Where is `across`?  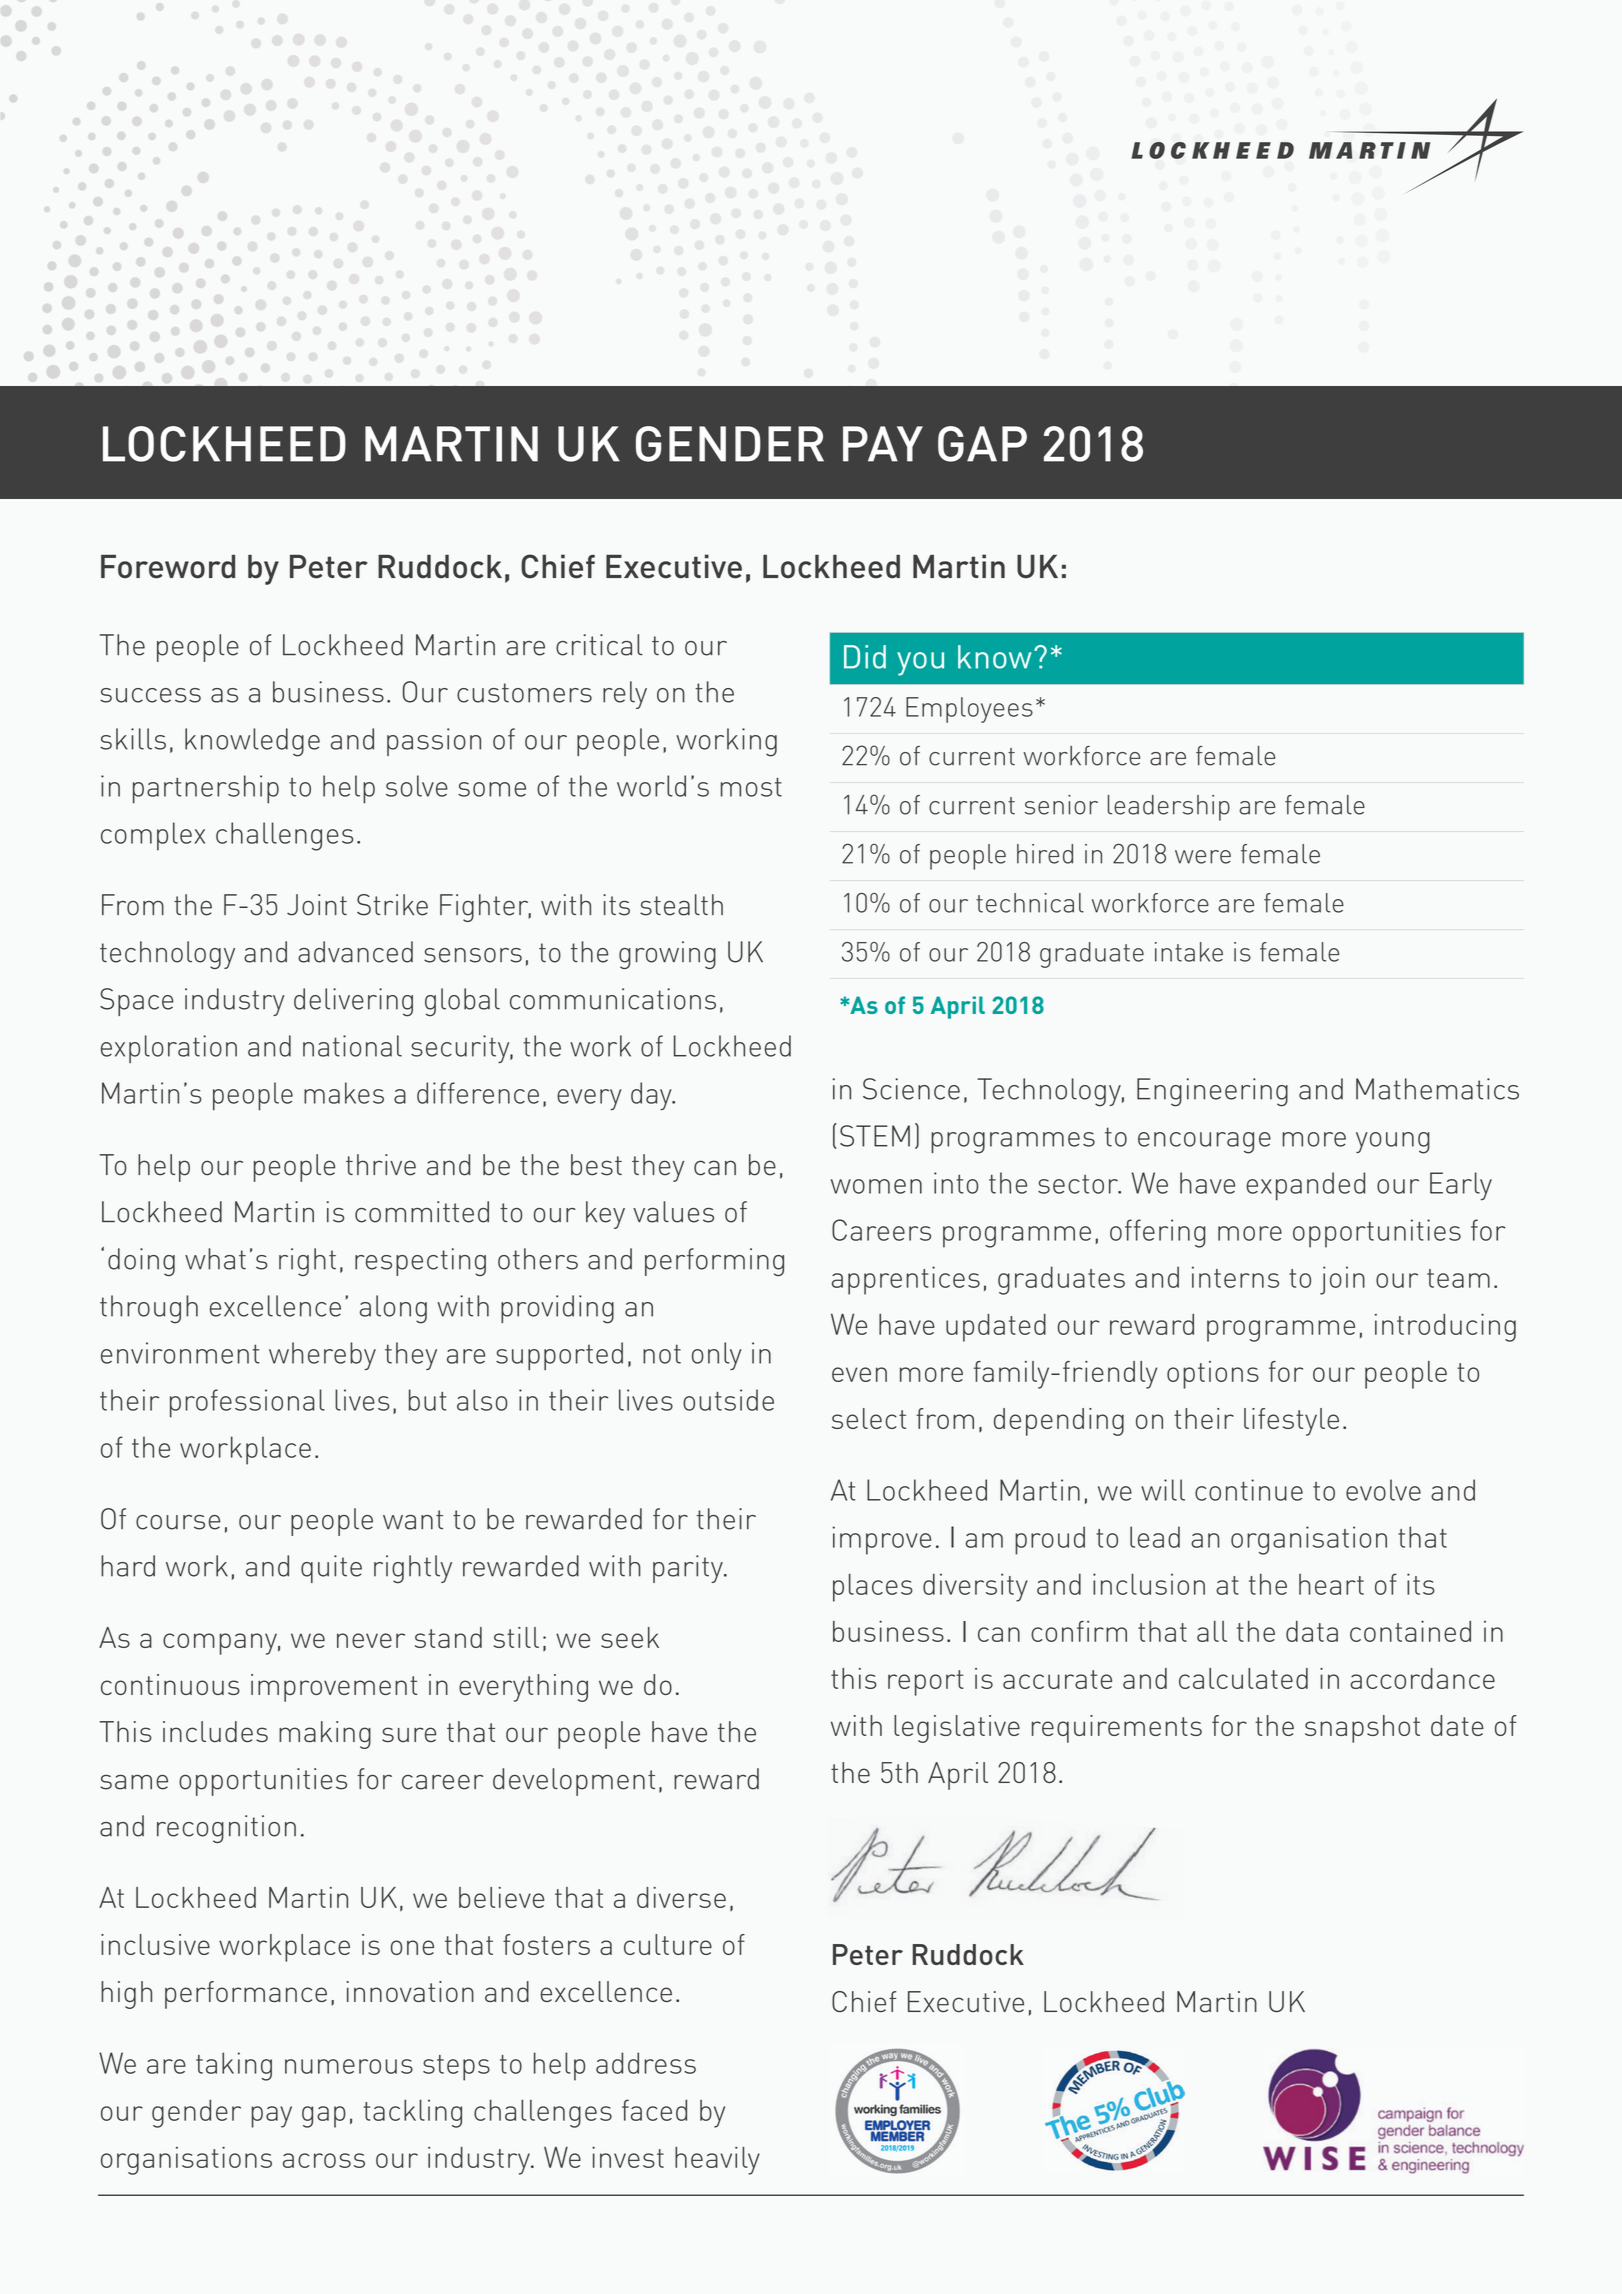 across is located at coordinates (324, 2160).
